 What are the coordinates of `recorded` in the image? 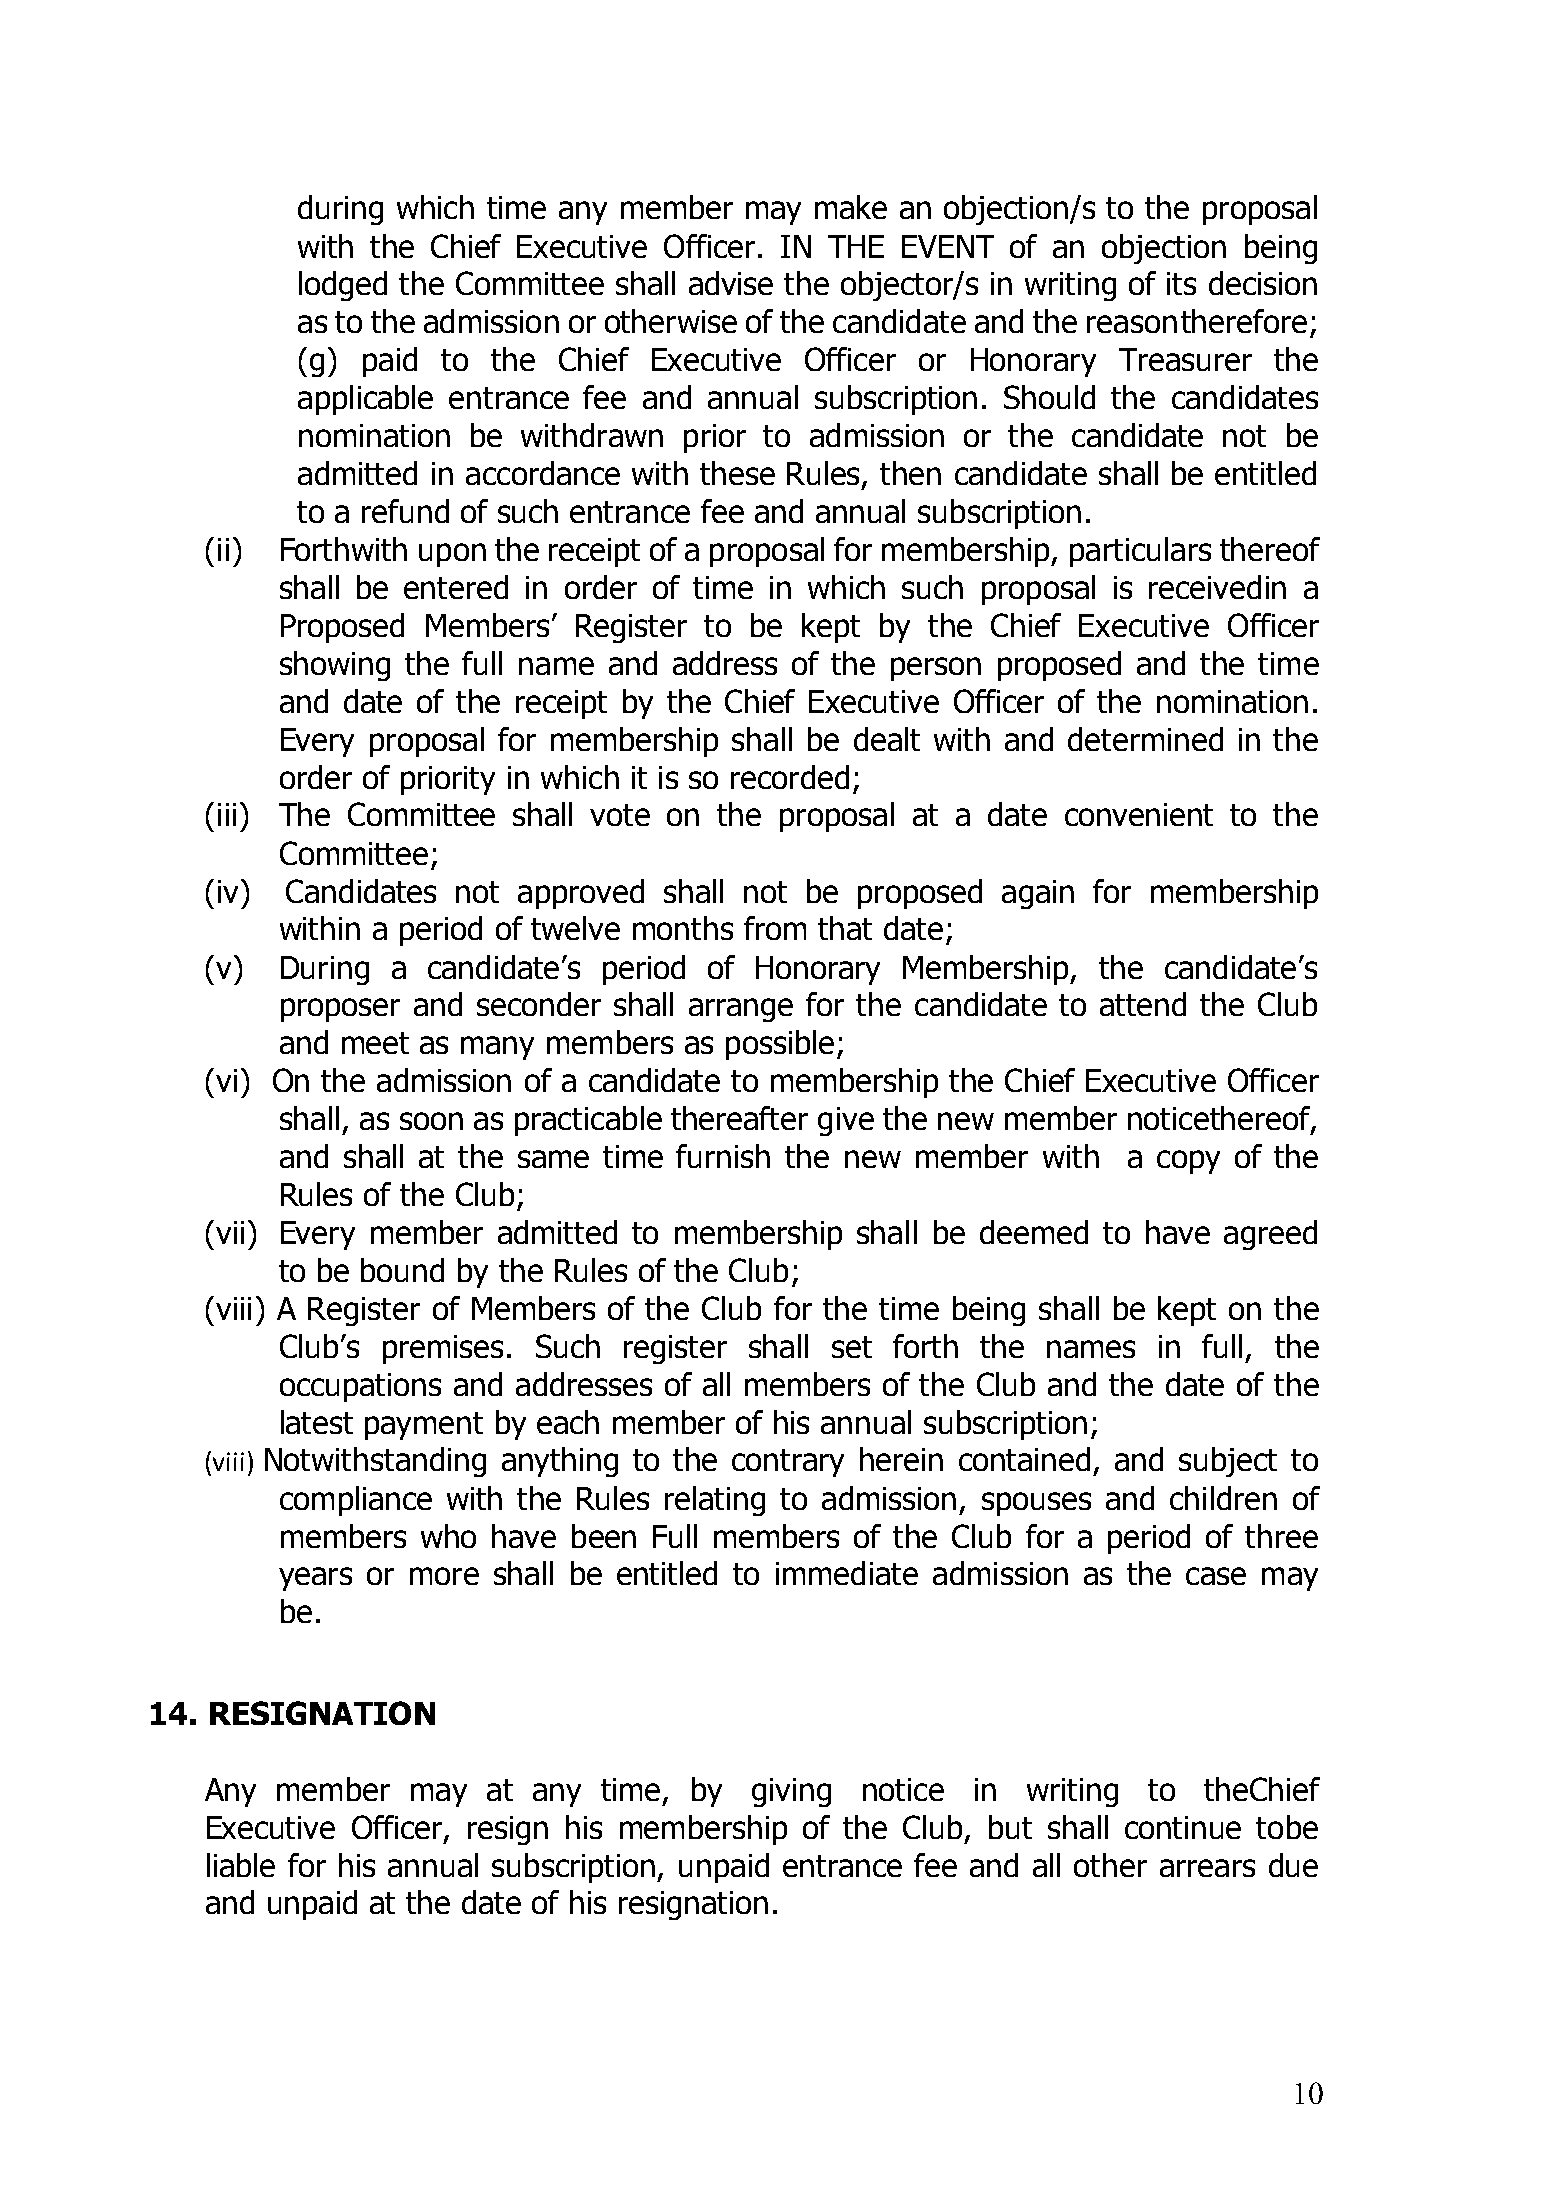 It's located at (790, 777).
